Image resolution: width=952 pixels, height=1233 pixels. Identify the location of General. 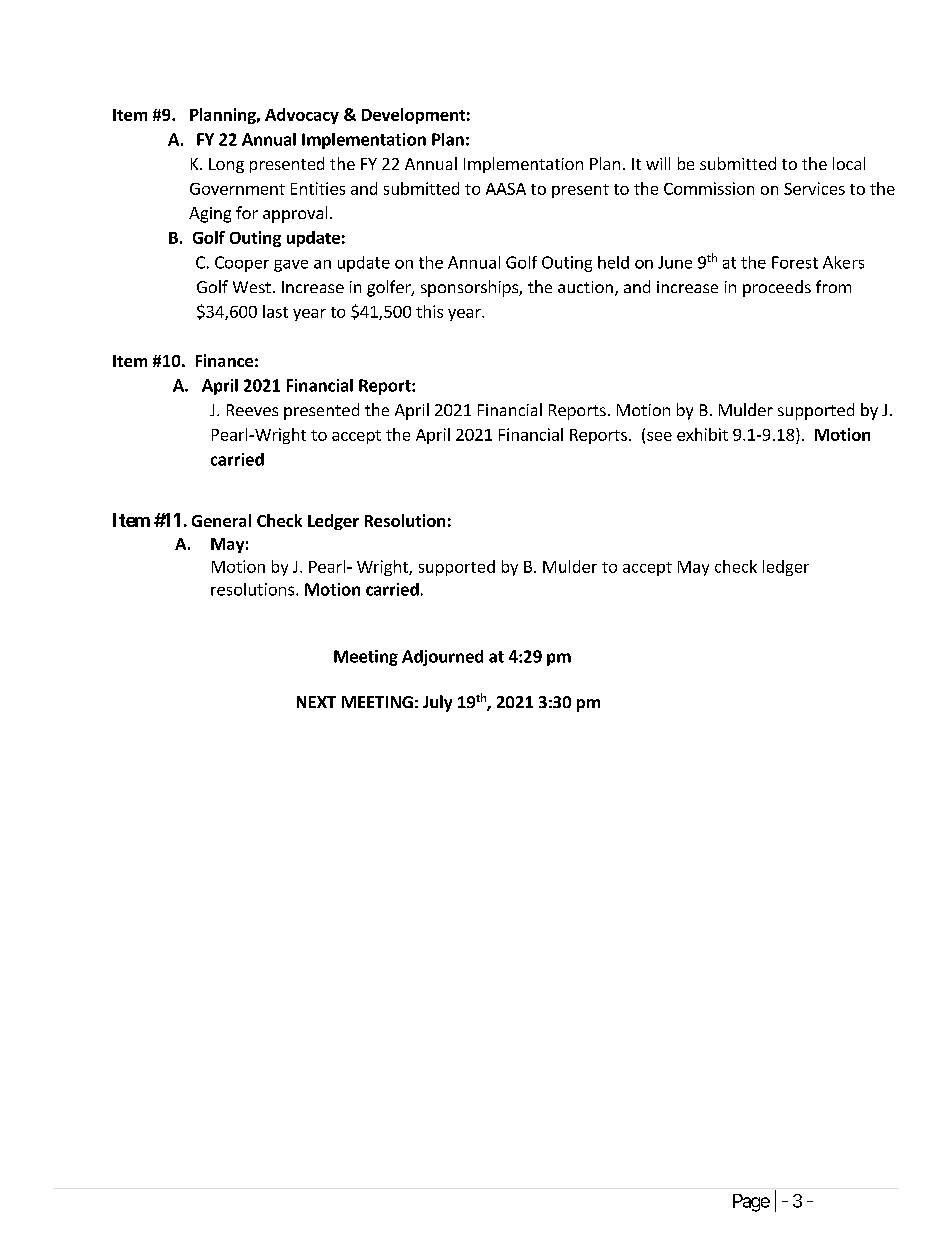
(221, 520).
